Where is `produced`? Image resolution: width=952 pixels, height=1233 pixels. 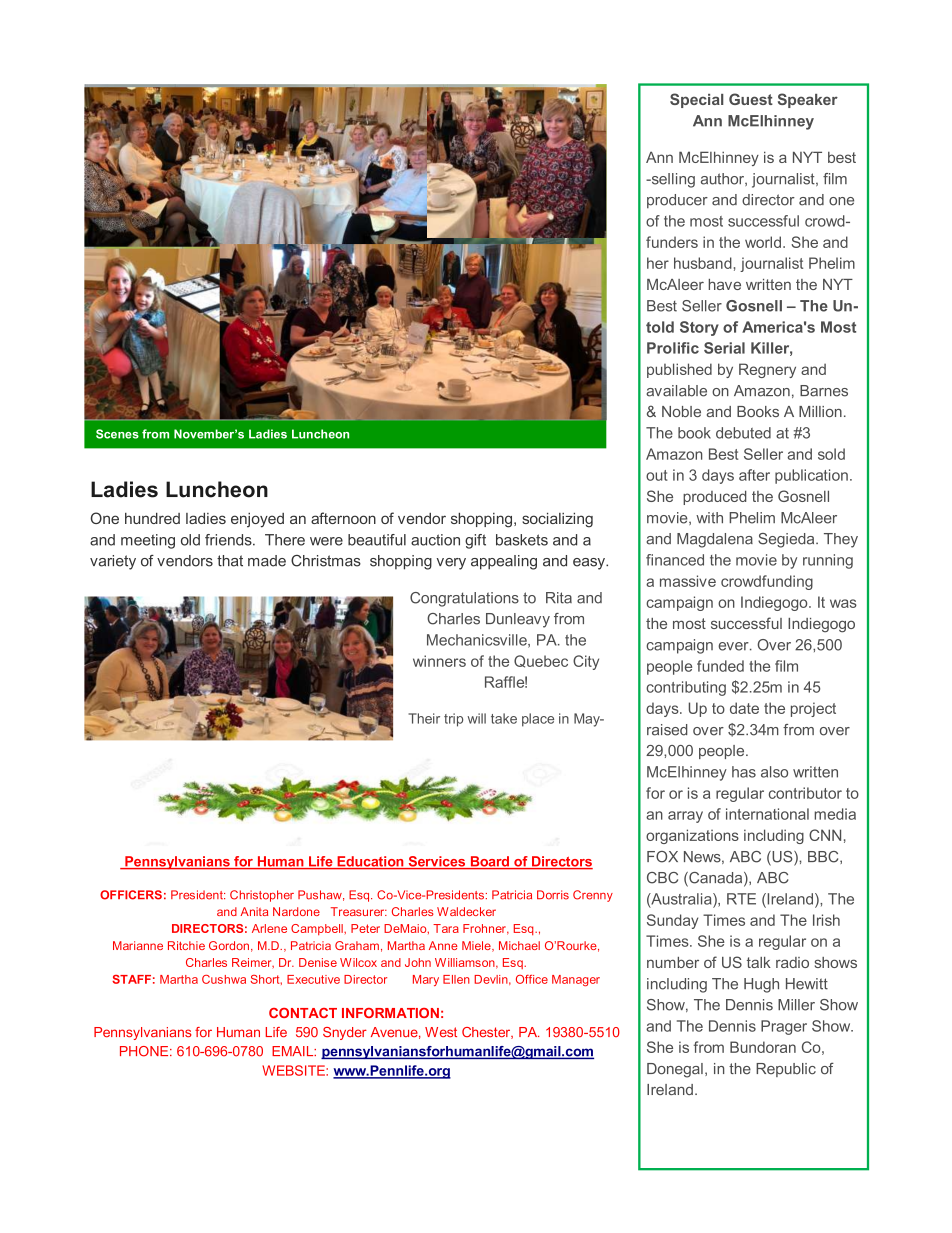
produced is located at coordinates (715, 497).
